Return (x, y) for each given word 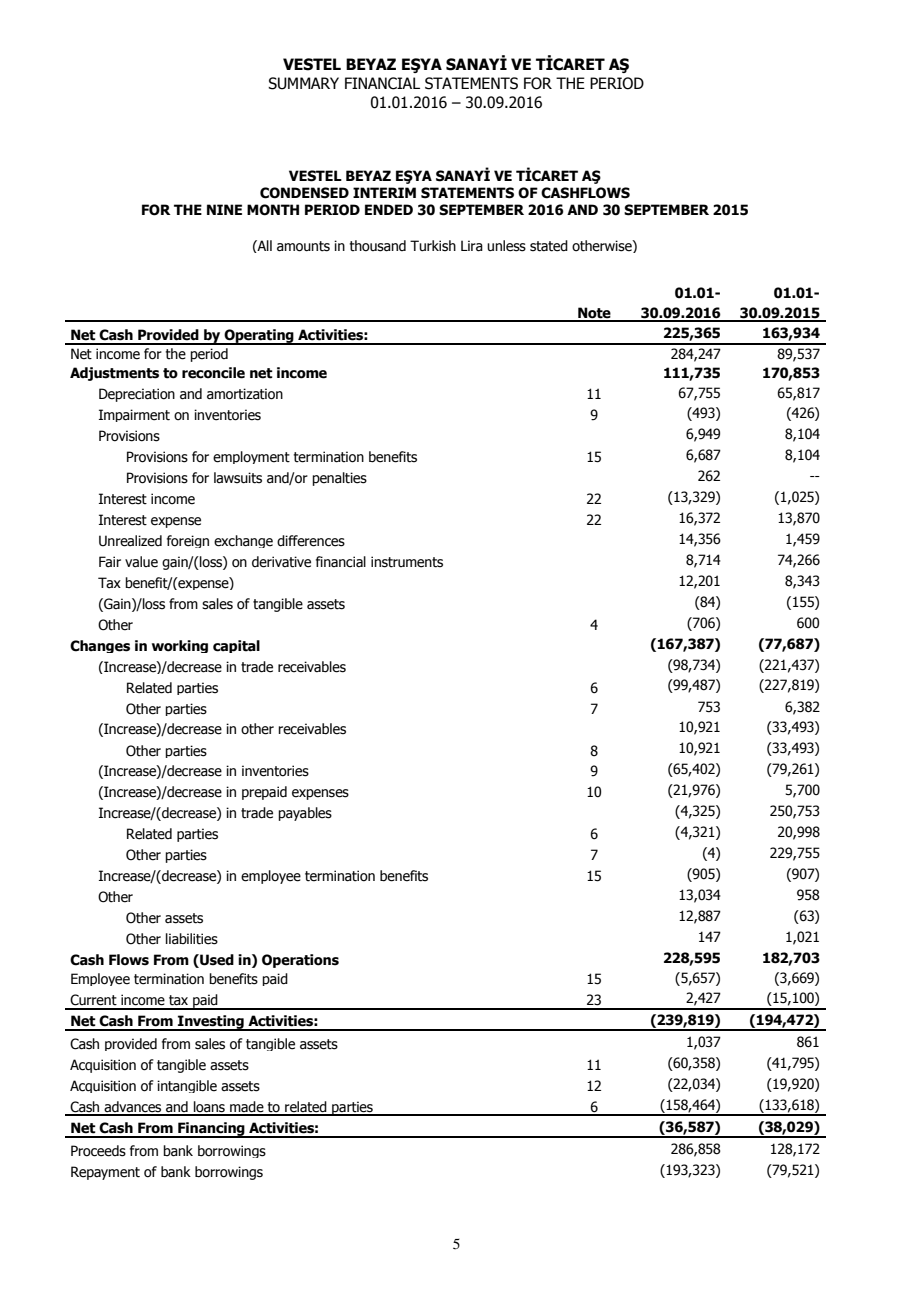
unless (506, 246)
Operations (300, 961)
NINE (224, 209)
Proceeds (98, 1151)
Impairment (134, 415)
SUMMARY (303, 83)
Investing (211, 1023)
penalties (339, 479)
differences (311, 541)
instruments (407, 562)
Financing (211, 1130)
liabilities (192, 939)
